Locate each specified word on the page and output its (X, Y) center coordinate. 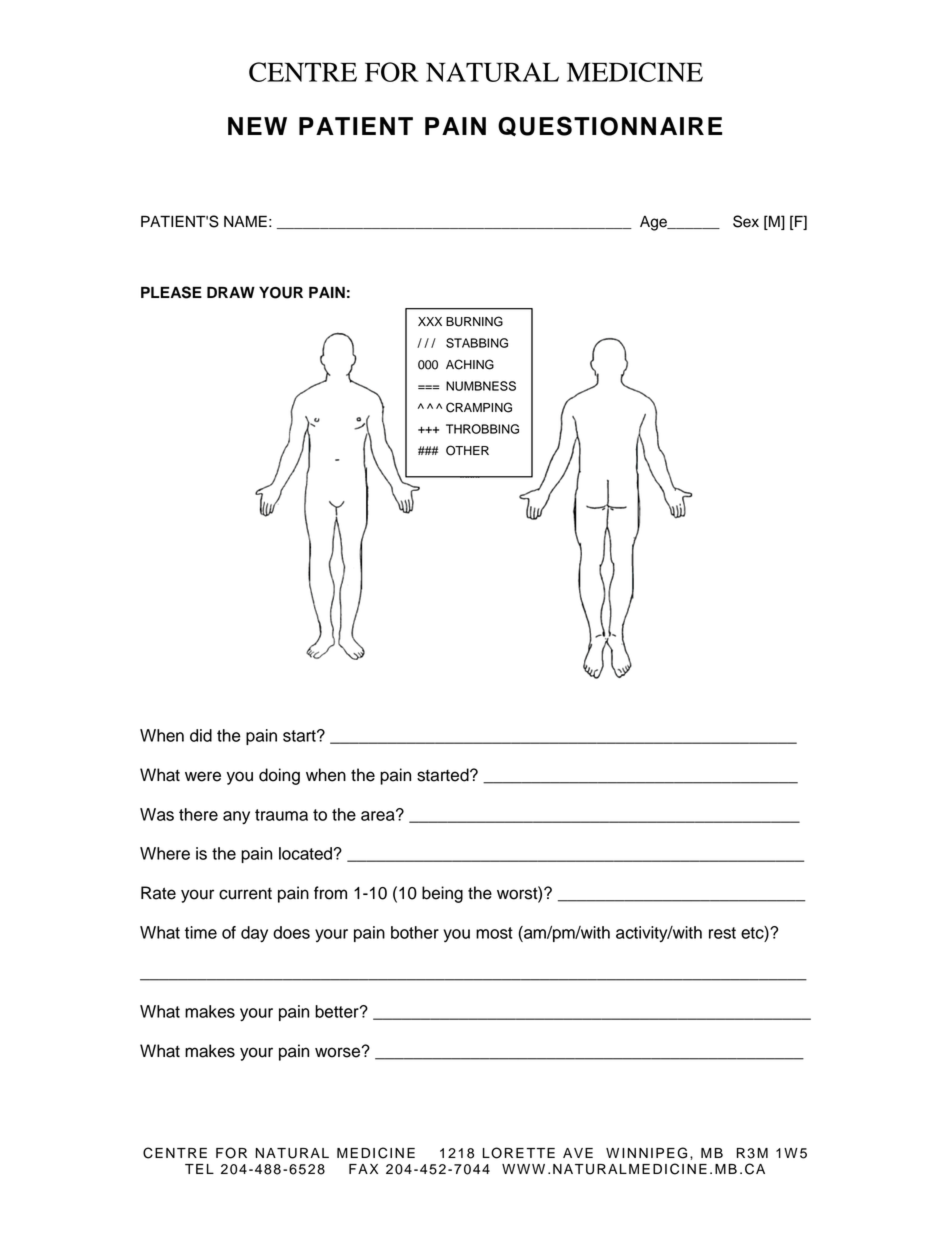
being (442, 894)
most (494, 933)
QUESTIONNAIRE (610, 126)
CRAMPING (479, 407)
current (245, 894)
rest (722, 933)
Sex (746, 221)
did (201, 735)
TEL (199, 1169)
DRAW (231, 292)
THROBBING (482, 429)
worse (339, 1052)
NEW (257, 126)
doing (279, 776)
